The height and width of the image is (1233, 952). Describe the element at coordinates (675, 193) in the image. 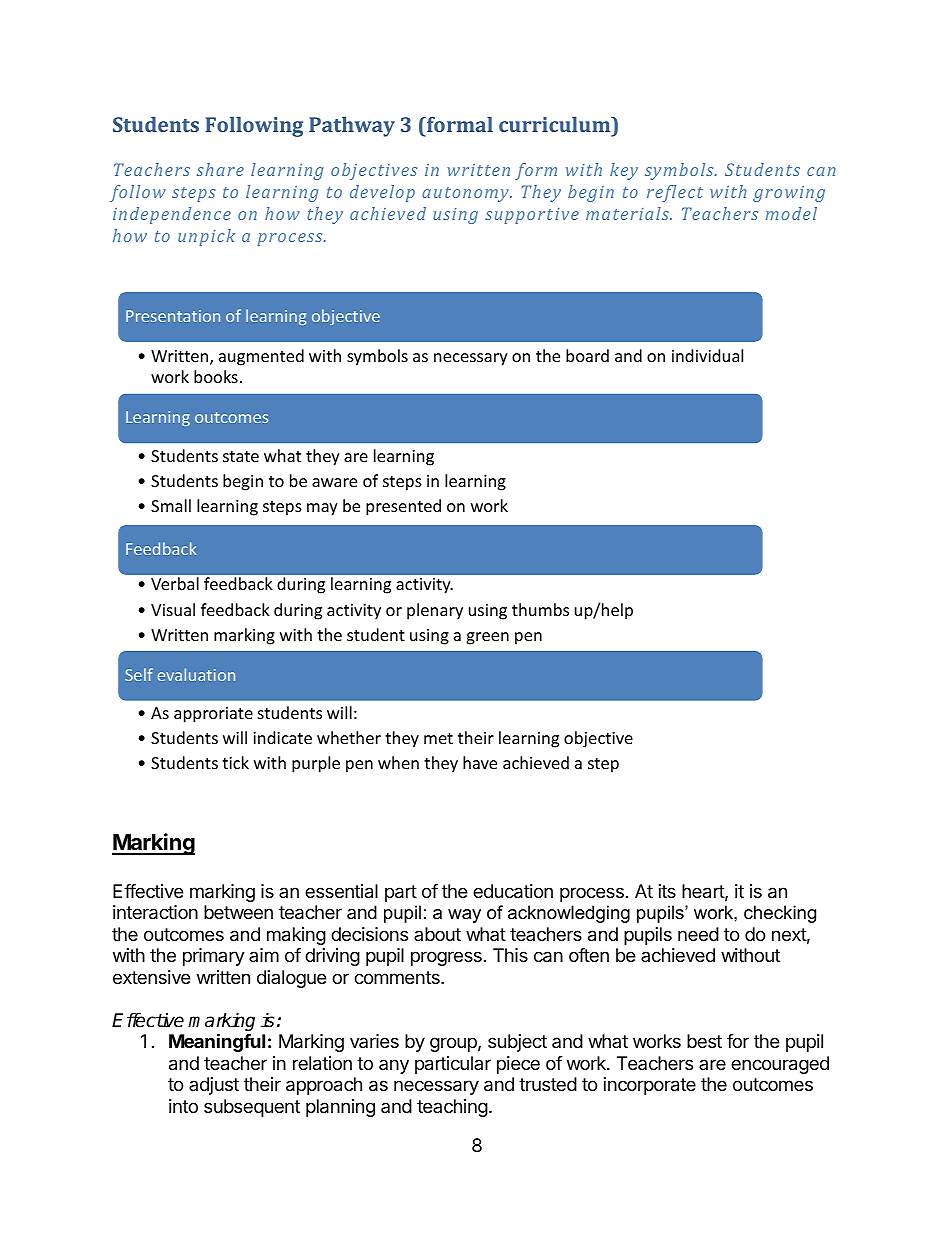

I see `reflect` at that location.
